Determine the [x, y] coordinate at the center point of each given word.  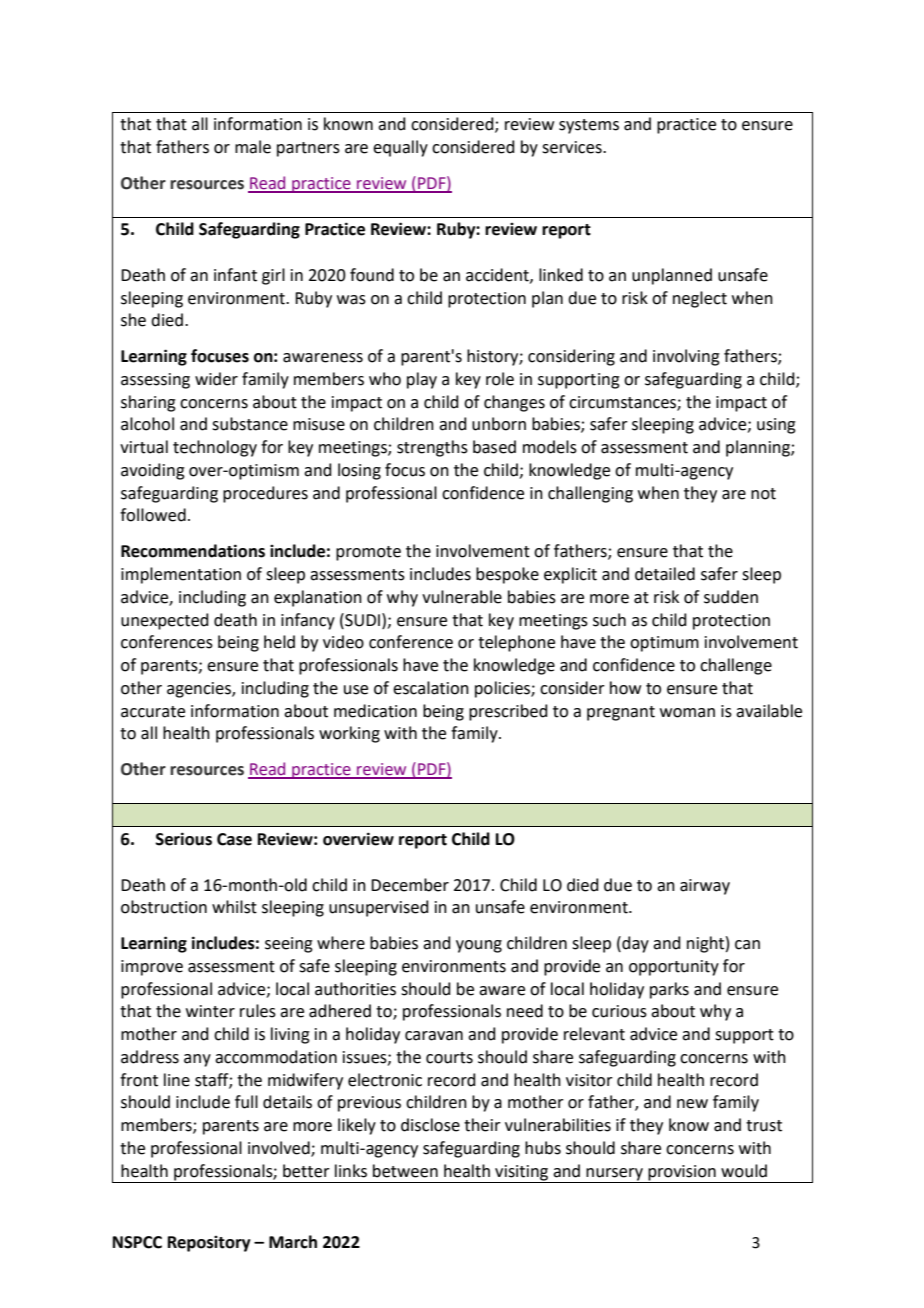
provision [682, 1173]
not [763, 494]
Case [234, 839]
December [410, 885]
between [405, 1171]
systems [589, 126]
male [253, 147]
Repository [209, 1244]
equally [400, 148]
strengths [432, 448]
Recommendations [193, 551]
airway [705, 887]
